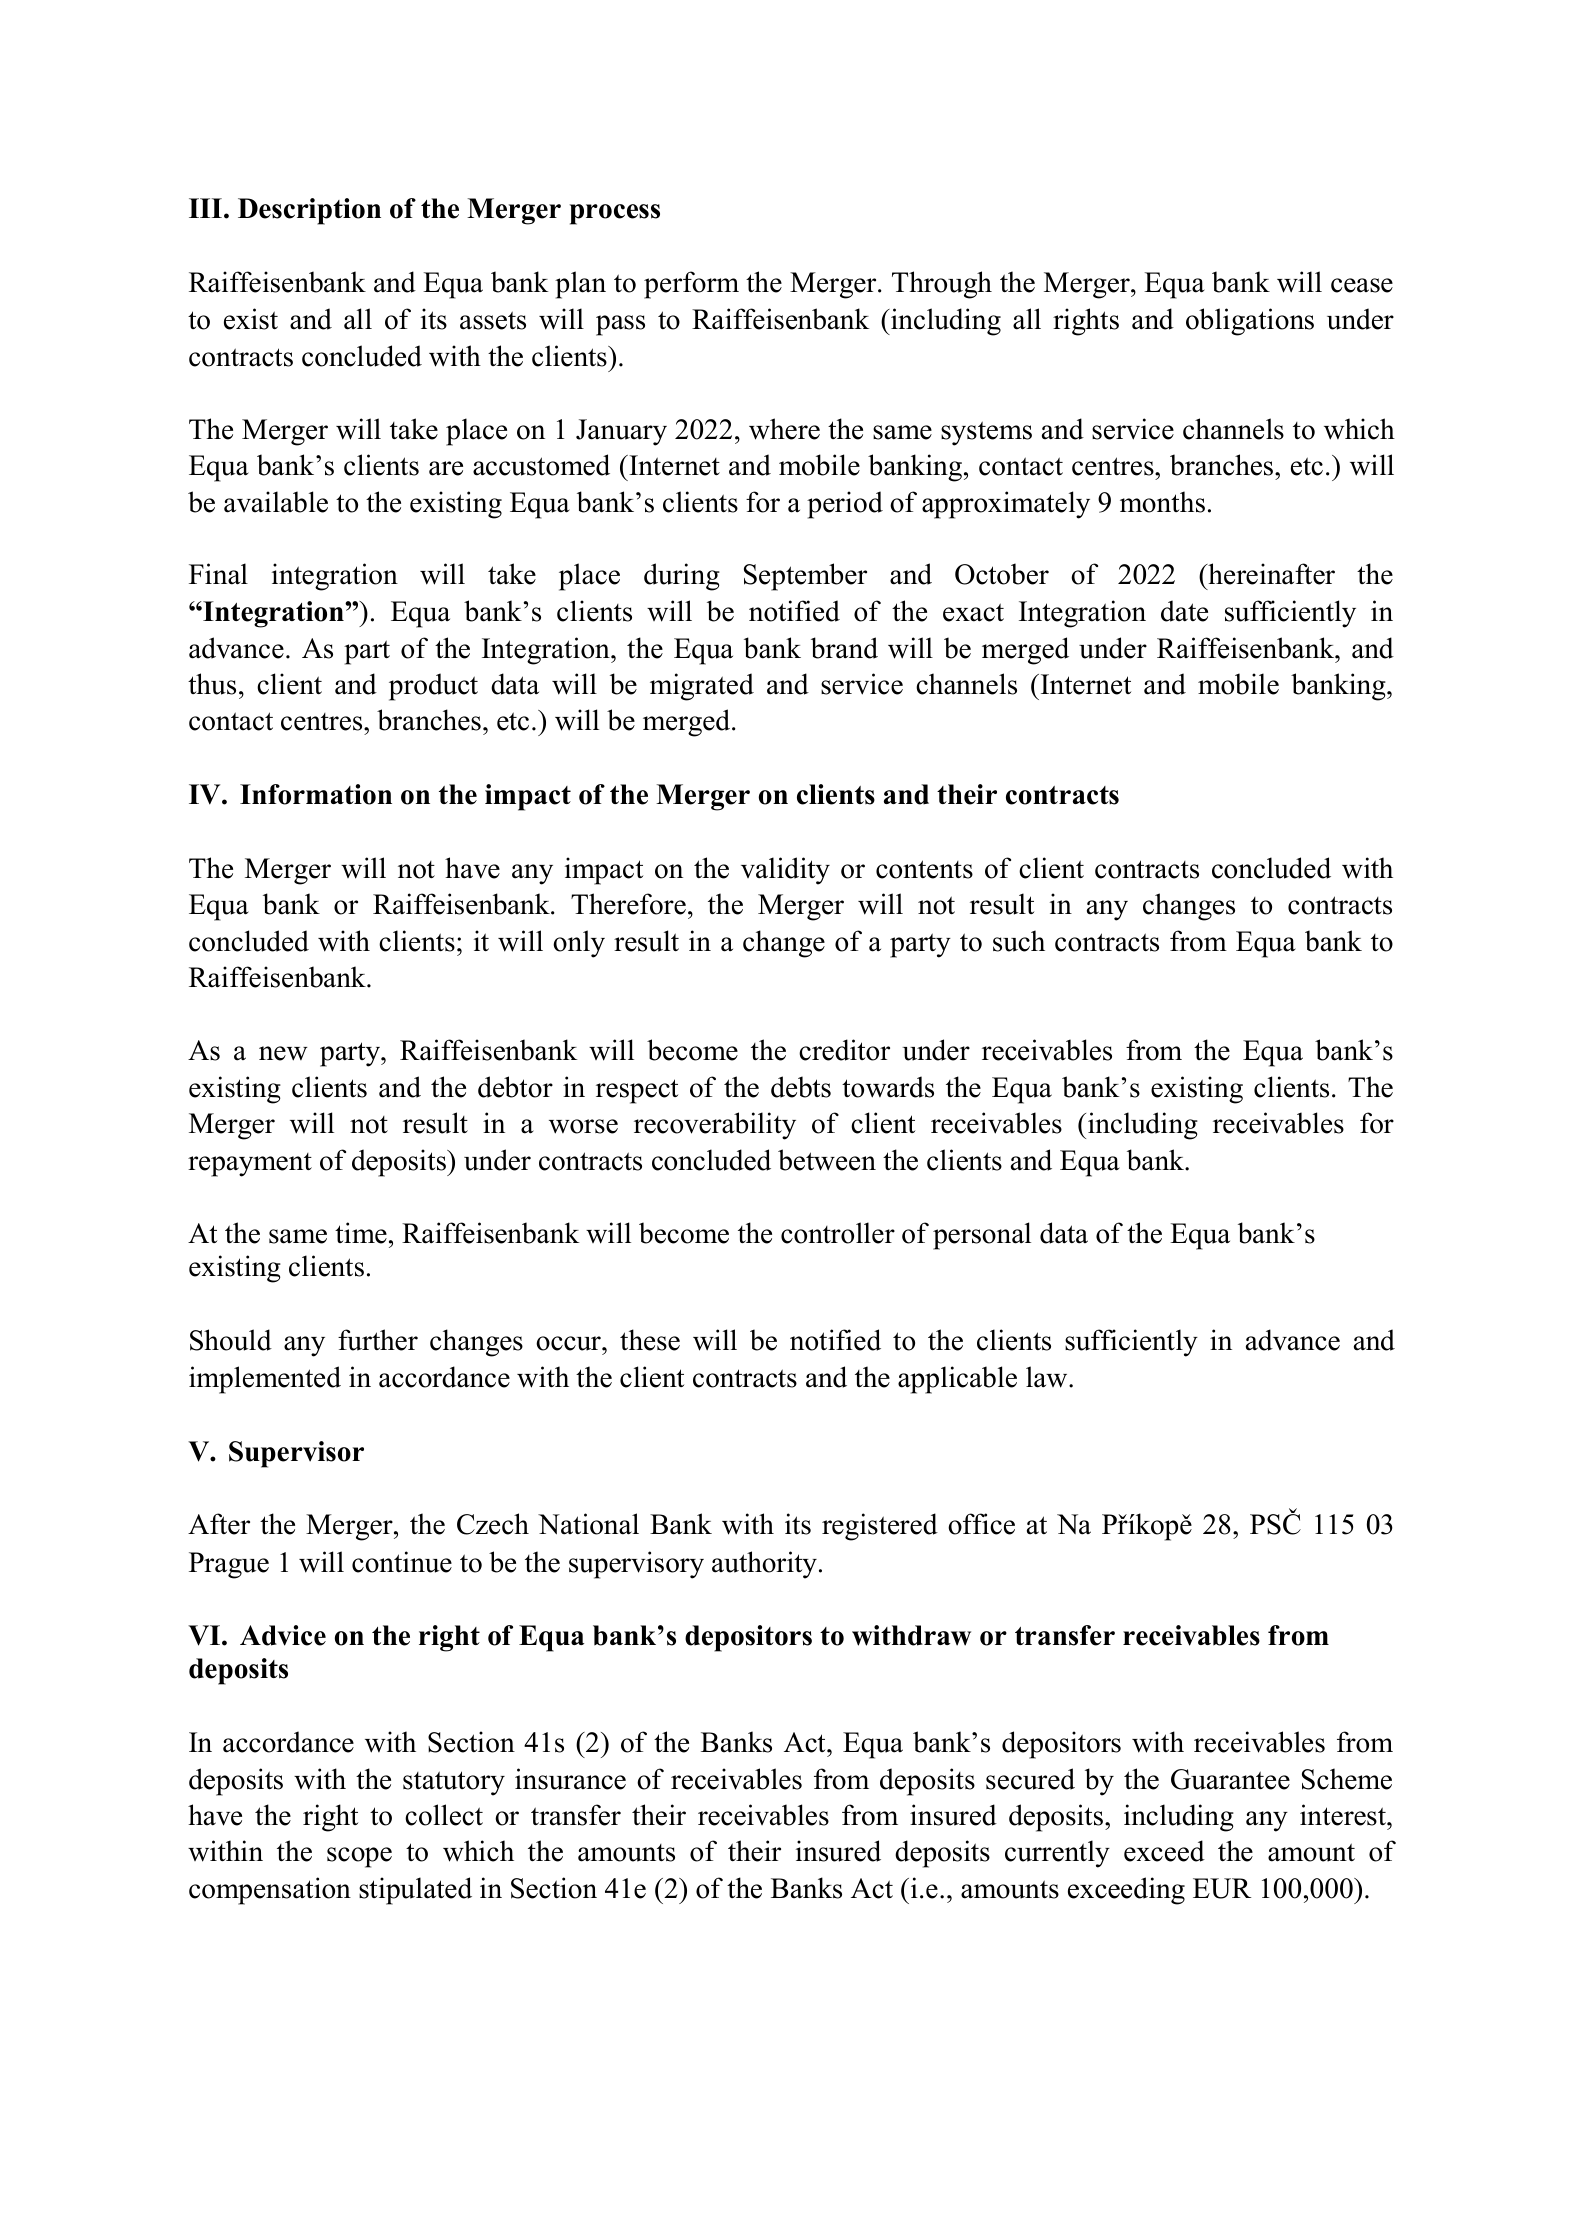 The width and height of the screenshot is (1583, 2239). Describe the element at coordinates (1250, 322) in the screenshot. I see `obligations` at that location.
